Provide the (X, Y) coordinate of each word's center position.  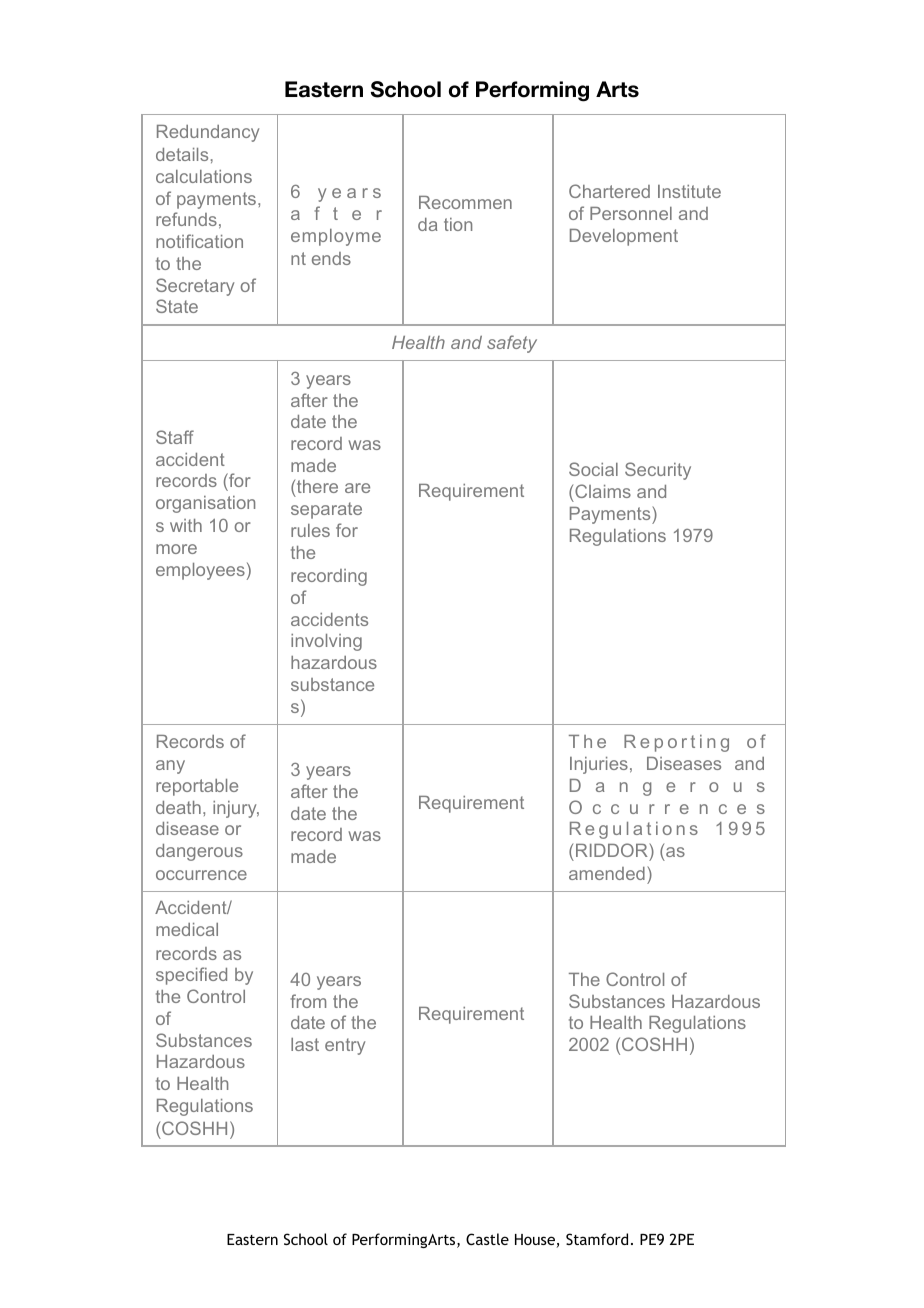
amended (607, 873)
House (536, 1241)
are (357, 488)
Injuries (599, 765)
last (305, 1044)
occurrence (201, 875)
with (186, 525)
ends (331, 258)
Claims (603, 491)
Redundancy (208, 133)
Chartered (609, 191)
